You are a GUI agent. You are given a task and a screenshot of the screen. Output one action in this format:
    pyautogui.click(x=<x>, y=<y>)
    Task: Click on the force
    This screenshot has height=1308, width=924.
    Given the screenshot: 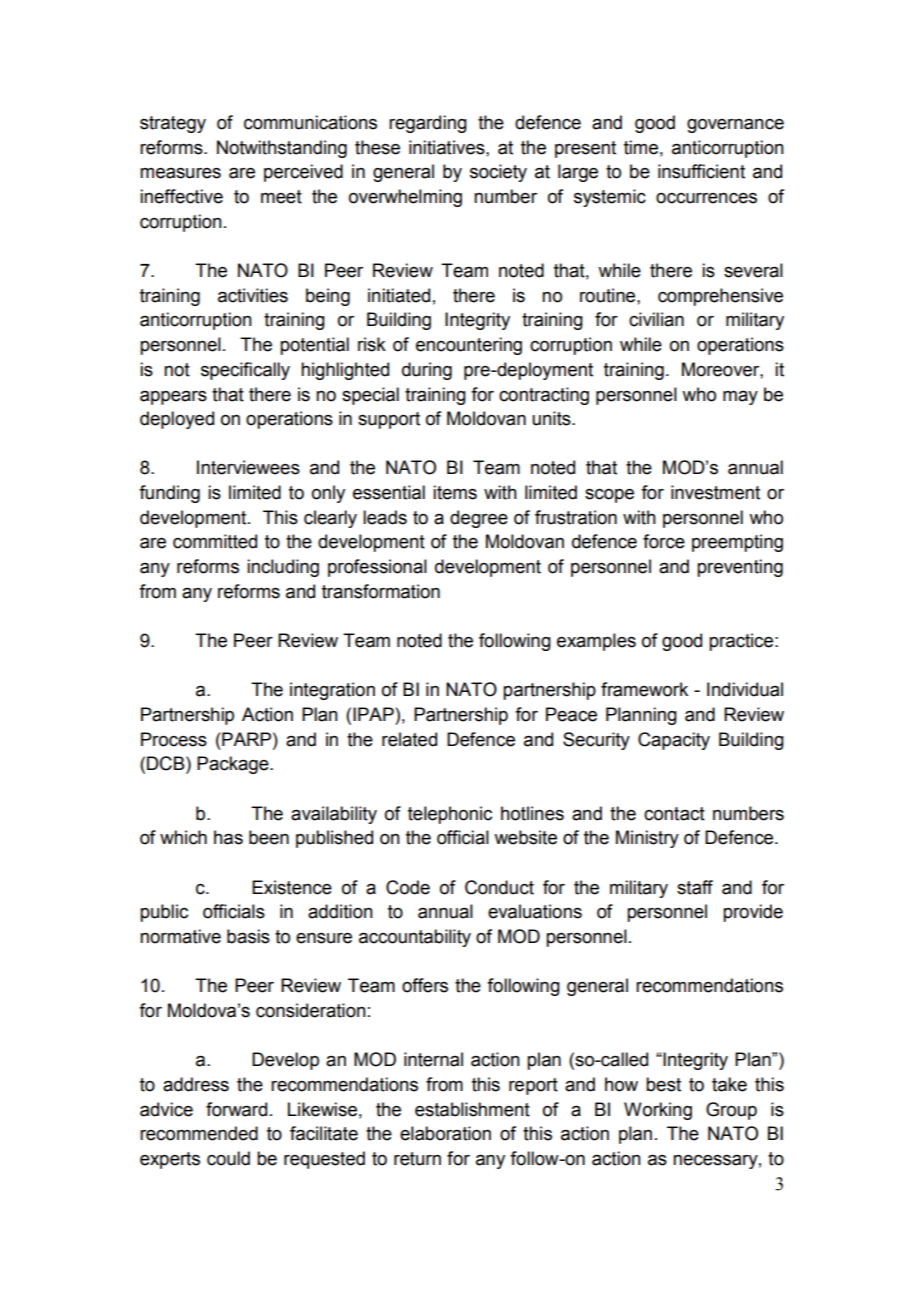 What is the action you would take?
    pyautogui.click(x=664, y=541)
